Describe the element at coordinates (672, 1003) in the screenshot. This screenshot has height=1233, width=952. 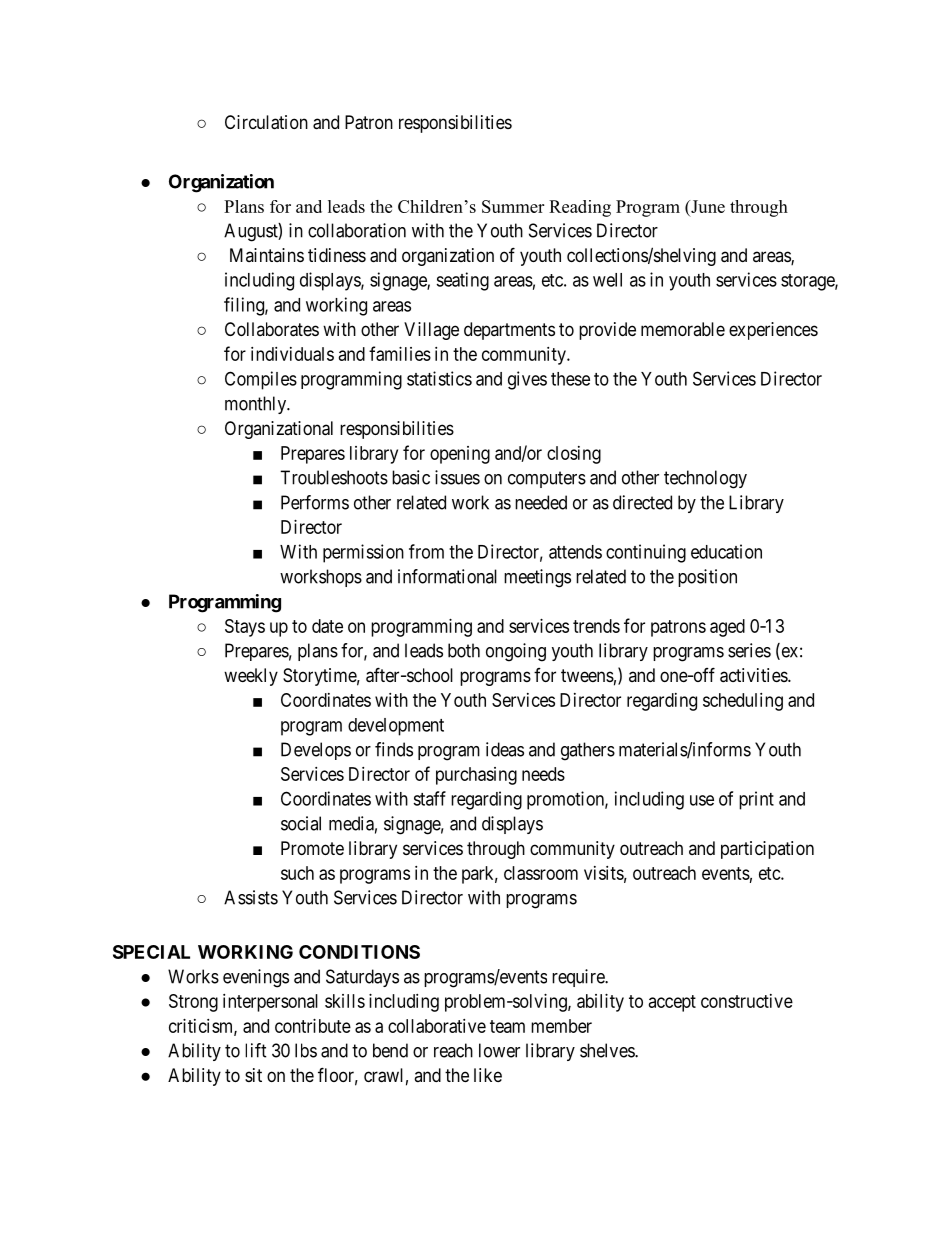
I see `accept` at that location.
